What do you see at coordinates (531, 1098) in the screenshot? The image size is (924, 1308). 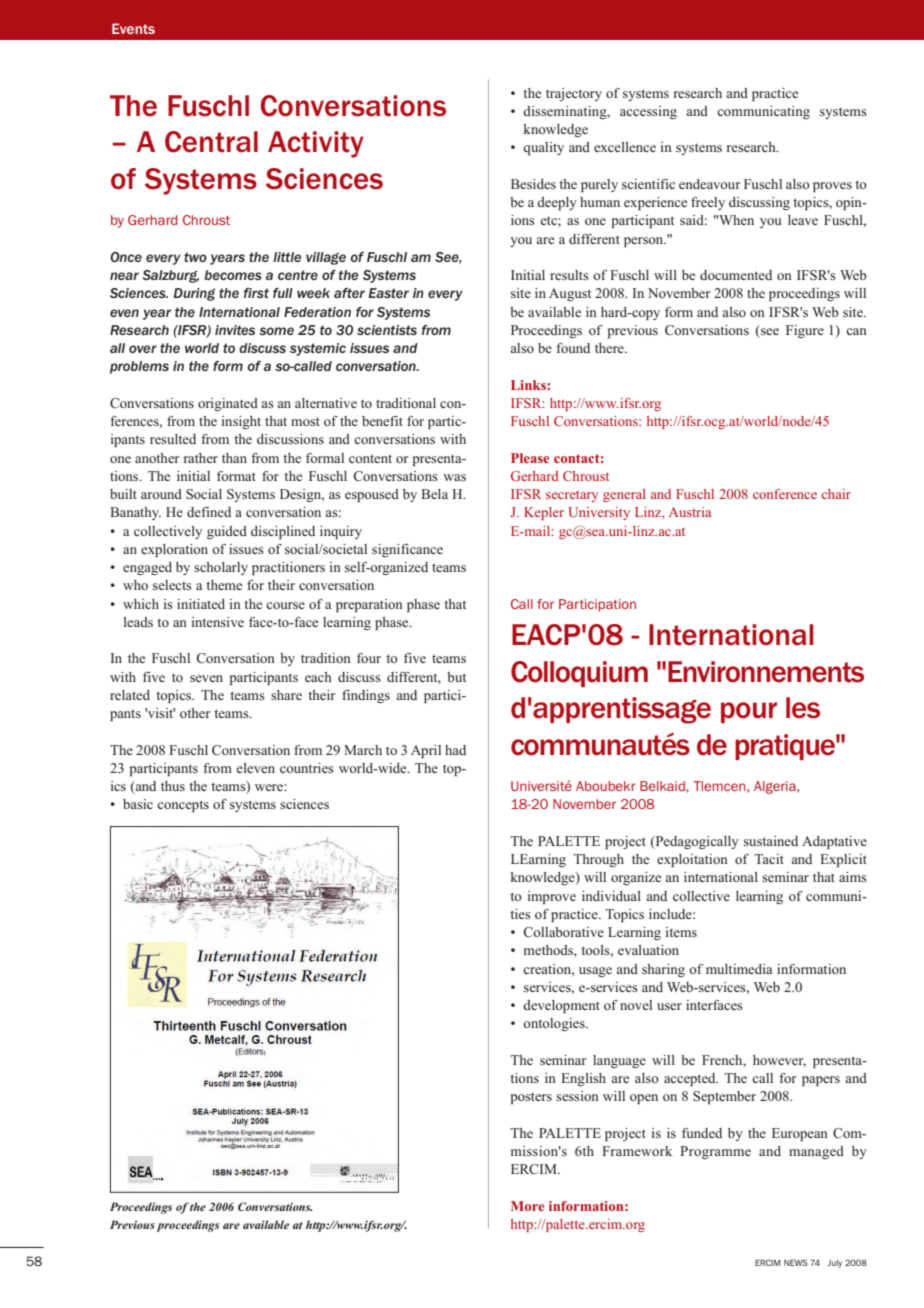 I see `posters` at bounding box center [531, 1098].
